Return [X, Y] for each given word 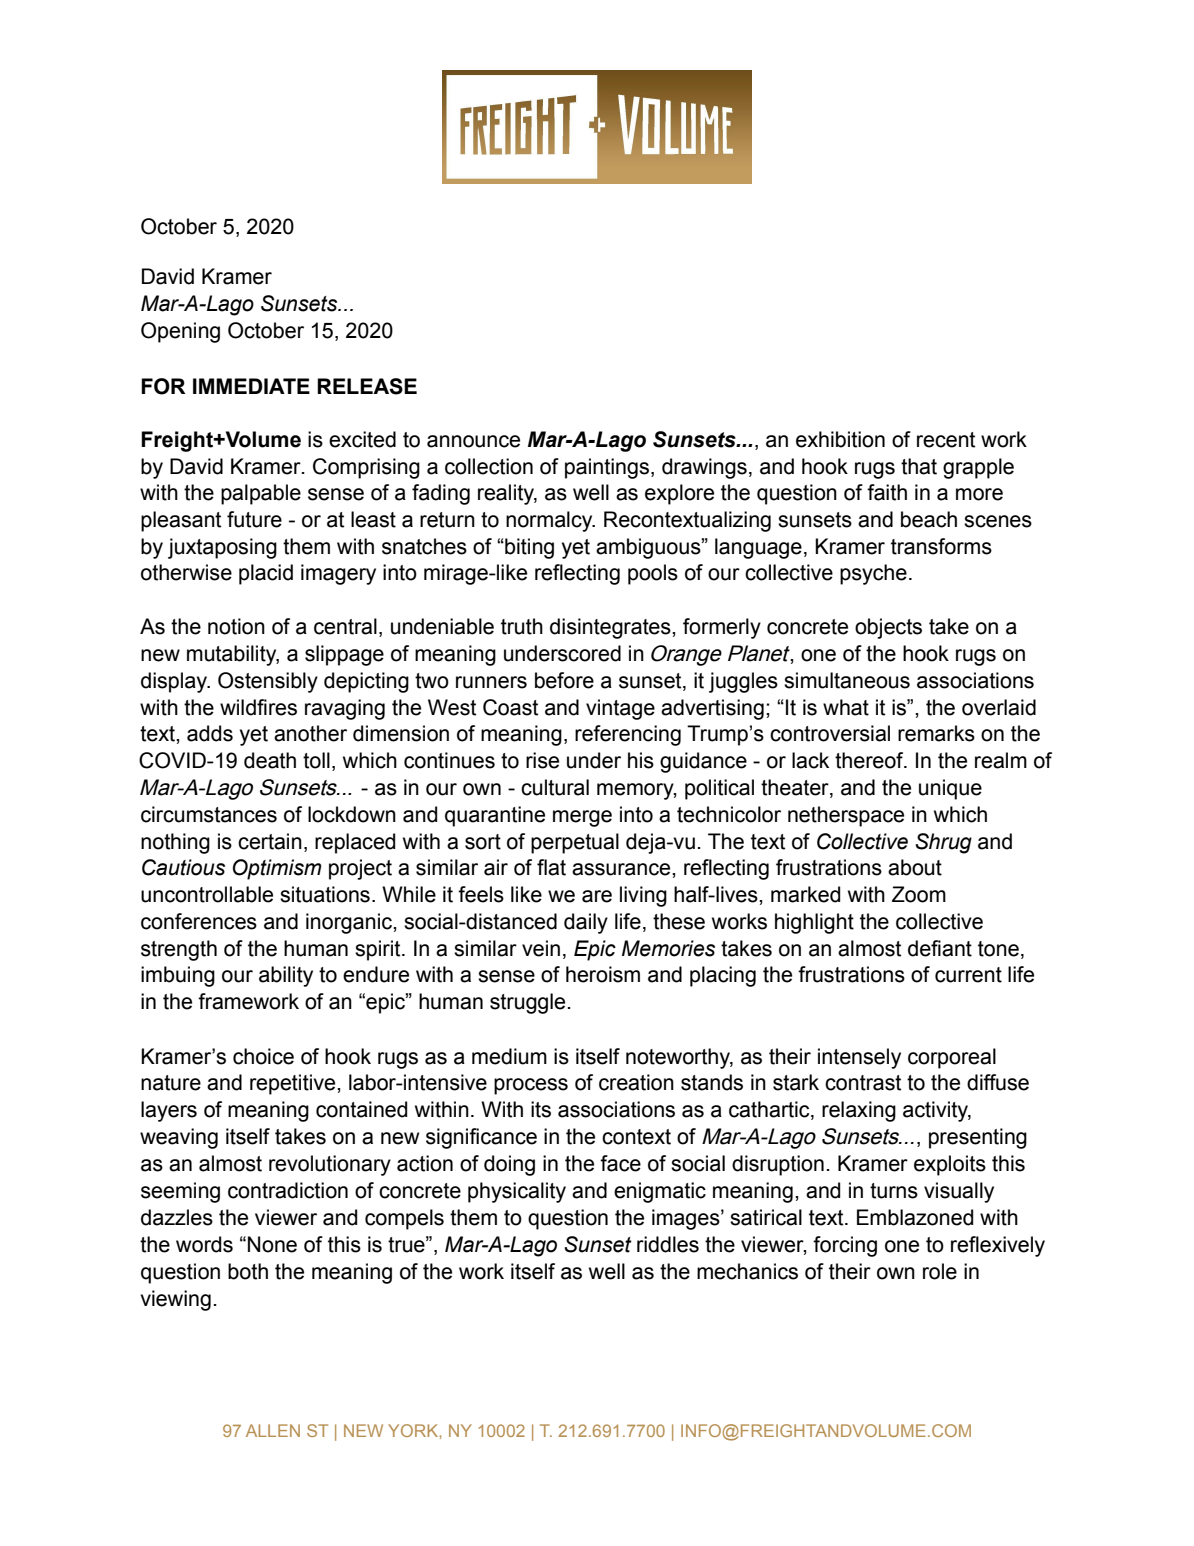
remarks [936, 733]
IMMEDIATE [251, 386]
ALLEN [273, 1430]
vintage [620, 709]
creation [636, 1082]
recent [946, 440]
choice [263, 1056]
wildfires [258, 707]
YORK [414, 1430]
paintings [607, 468]
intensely [859, 1058]
